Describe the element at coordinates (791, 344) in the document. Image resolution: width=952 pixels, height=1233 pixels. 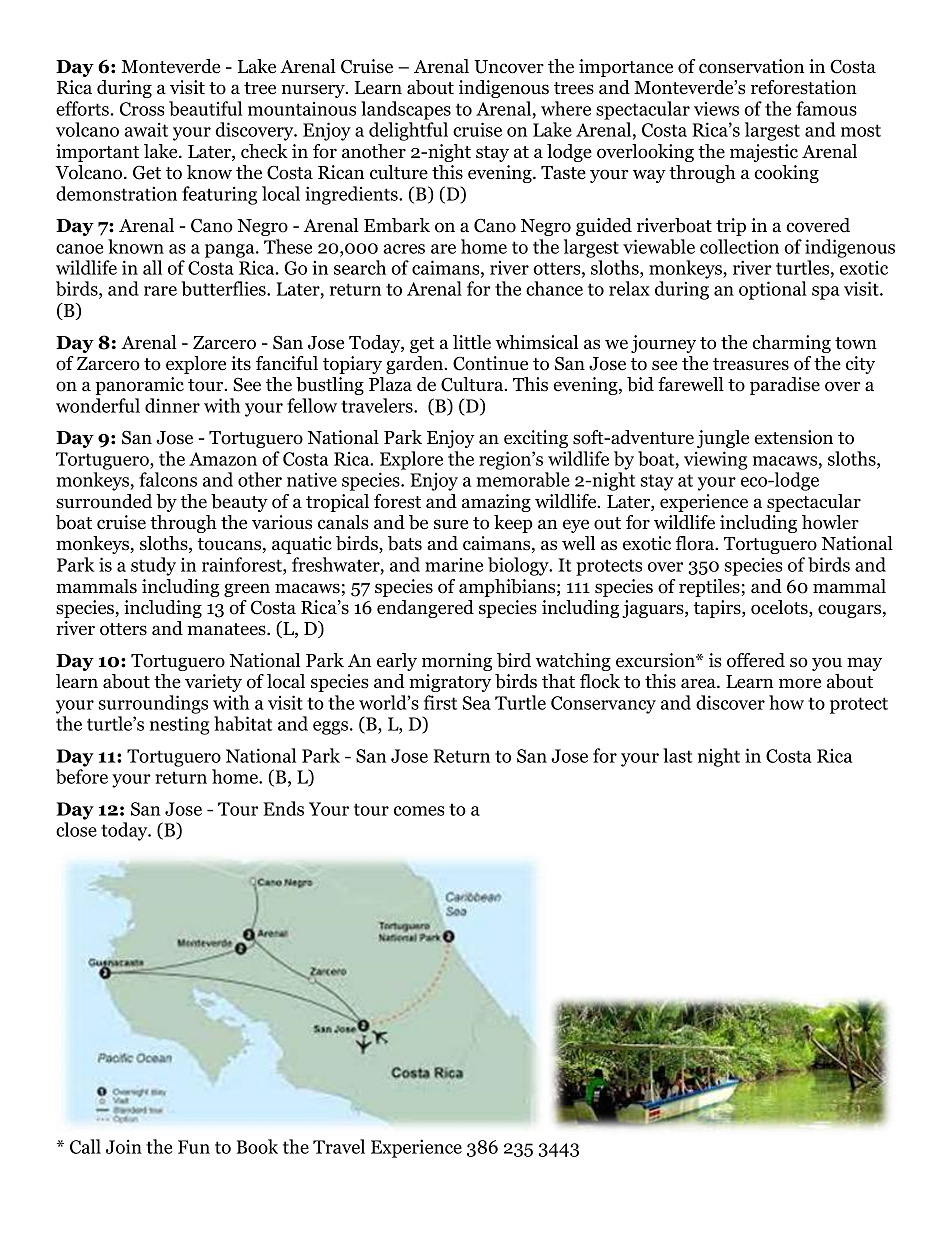
I see `charming` at that location.
